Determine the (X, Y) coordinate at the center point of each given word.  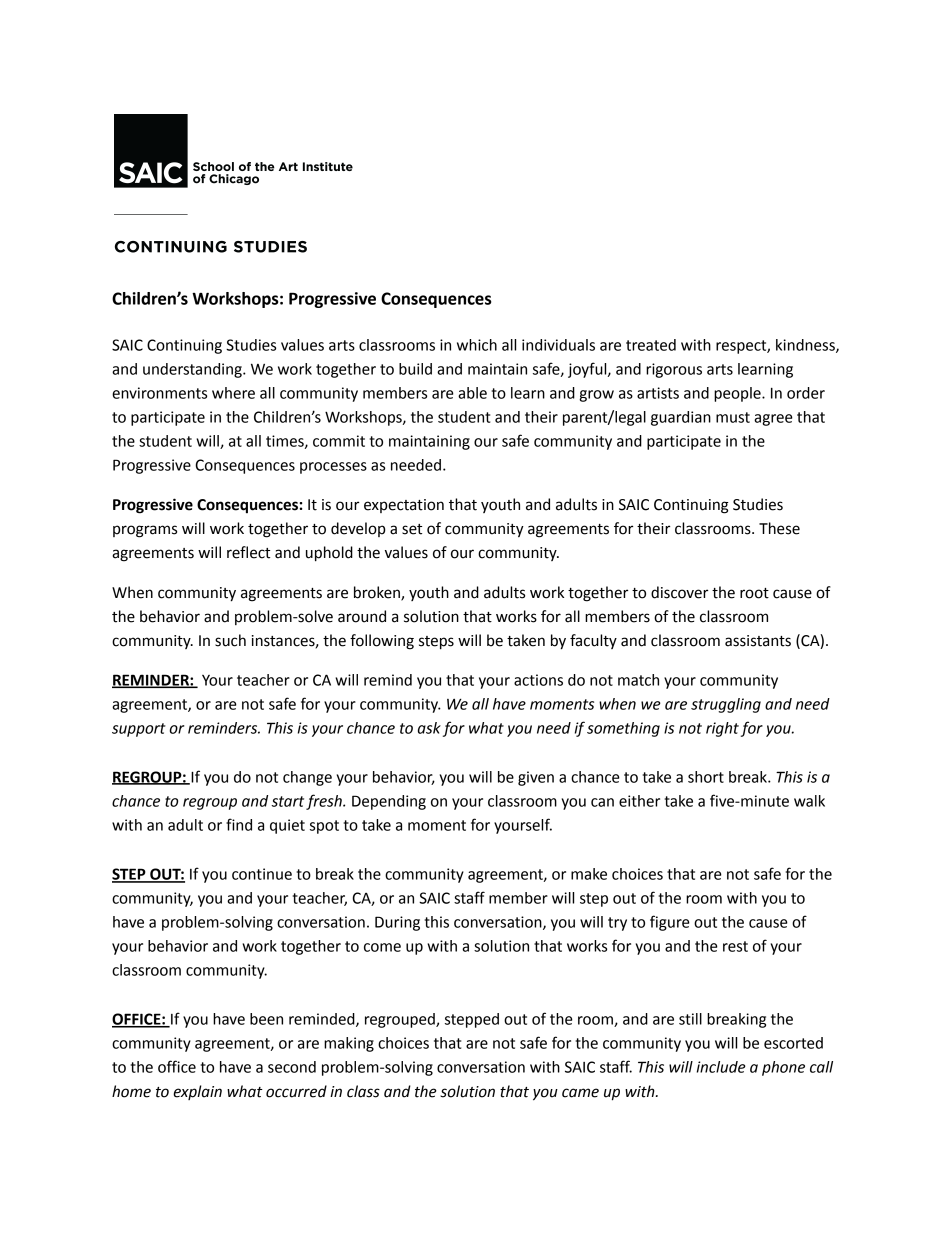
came (580, 1093)
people (738, 394)
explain (197, 1092)
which (477, 345)
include (721, 1067)
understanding (193, 370)
